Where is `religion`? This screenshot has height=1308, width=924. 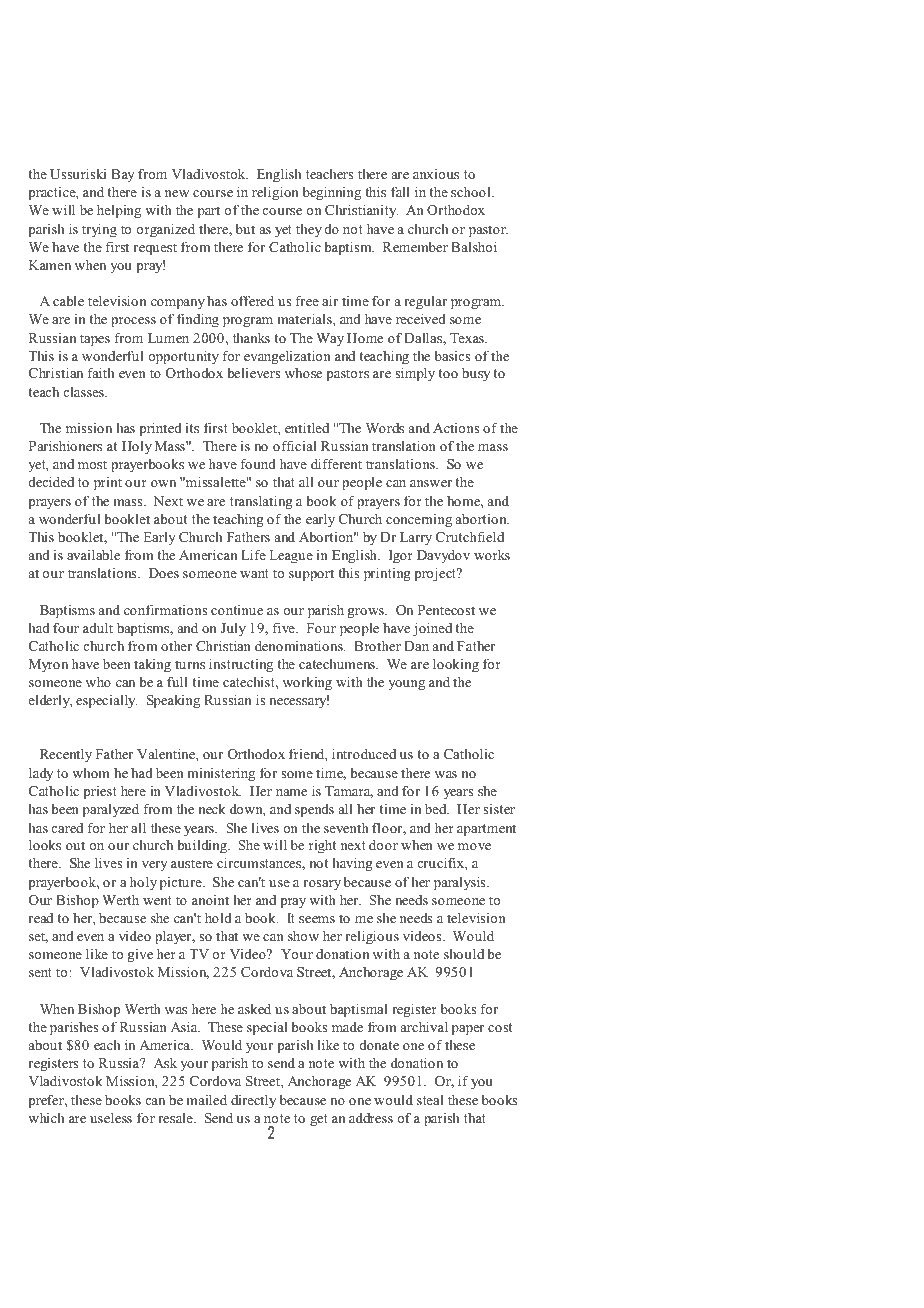 religion is located at coordinates (275, 193).
